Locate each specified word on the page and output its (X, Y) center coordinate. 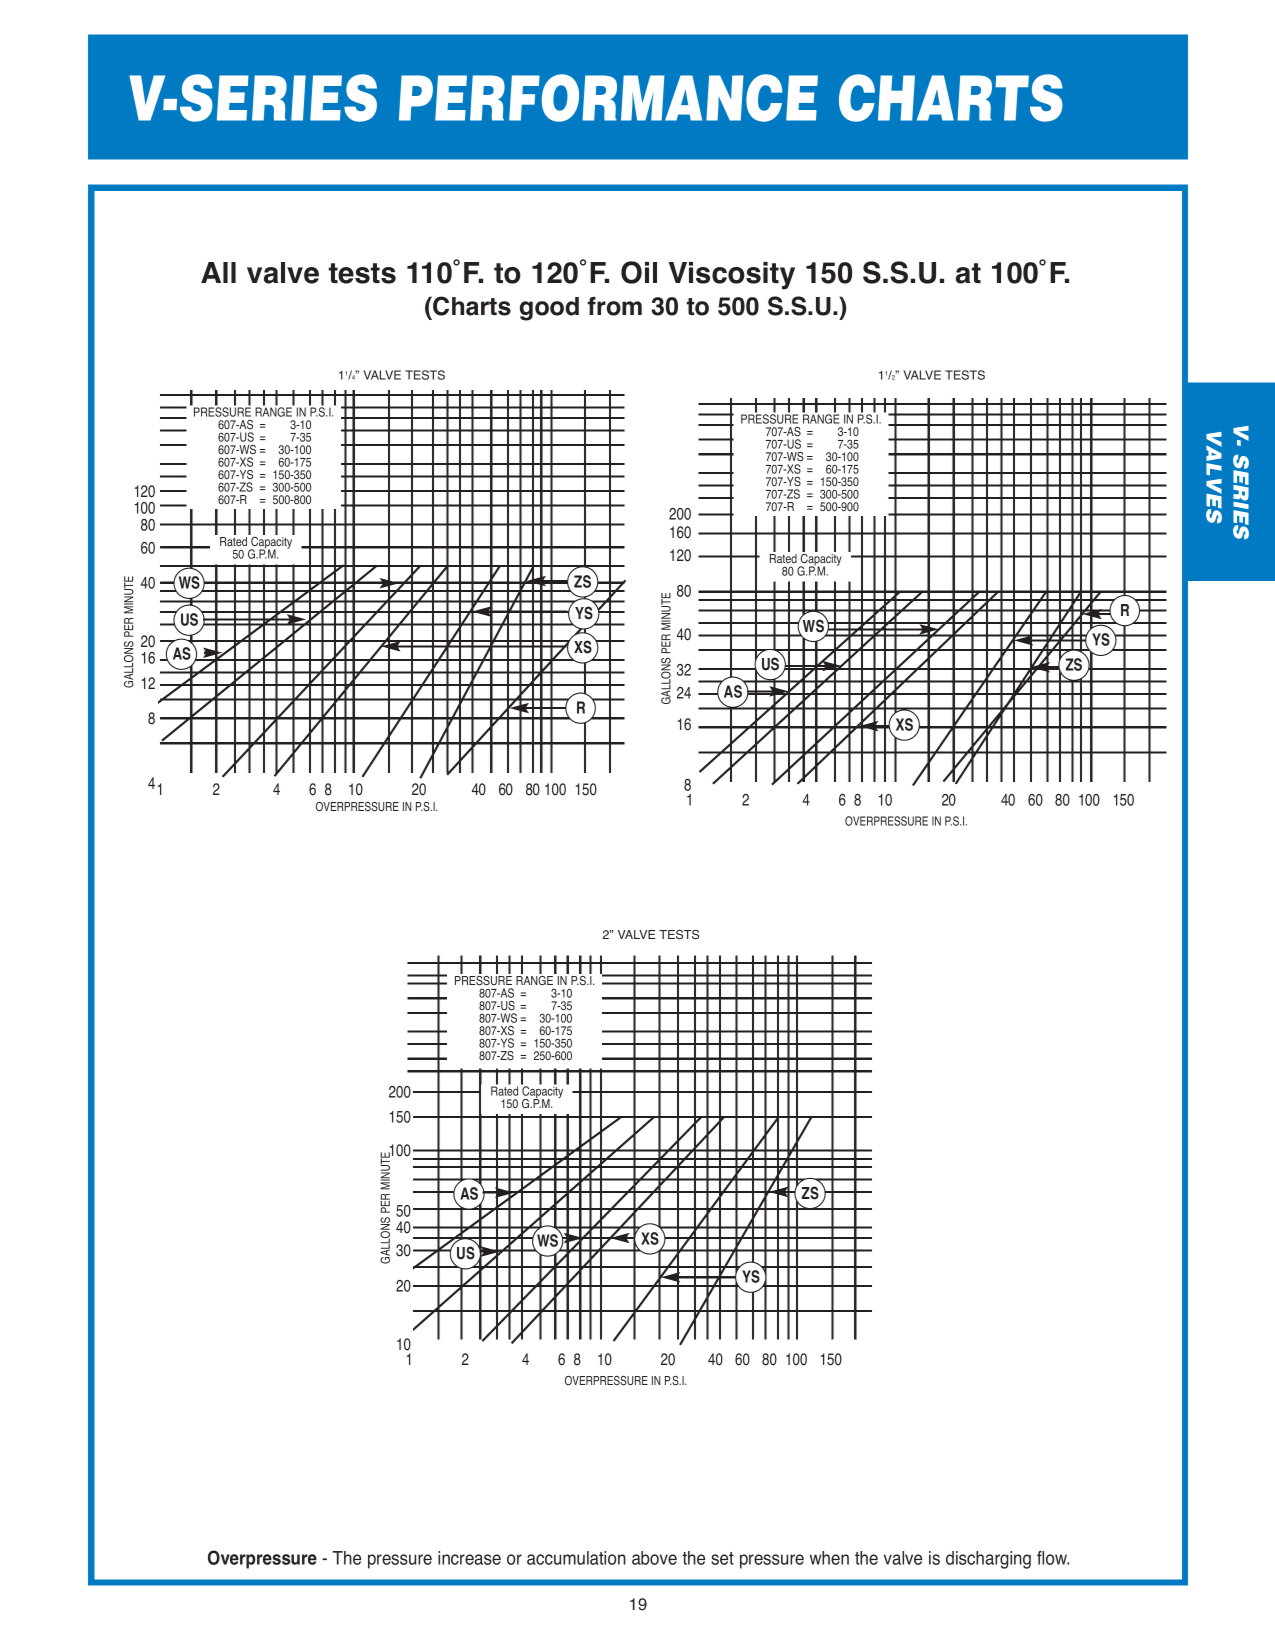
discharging (988, 1560)
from (614, 306)
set (722, 1558)
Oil (639, 272)
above (654, 1558)
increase (469, 1558)
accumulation (576, 1558)
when (829, 1558)
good (549, 309)
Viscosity (732, 276)
